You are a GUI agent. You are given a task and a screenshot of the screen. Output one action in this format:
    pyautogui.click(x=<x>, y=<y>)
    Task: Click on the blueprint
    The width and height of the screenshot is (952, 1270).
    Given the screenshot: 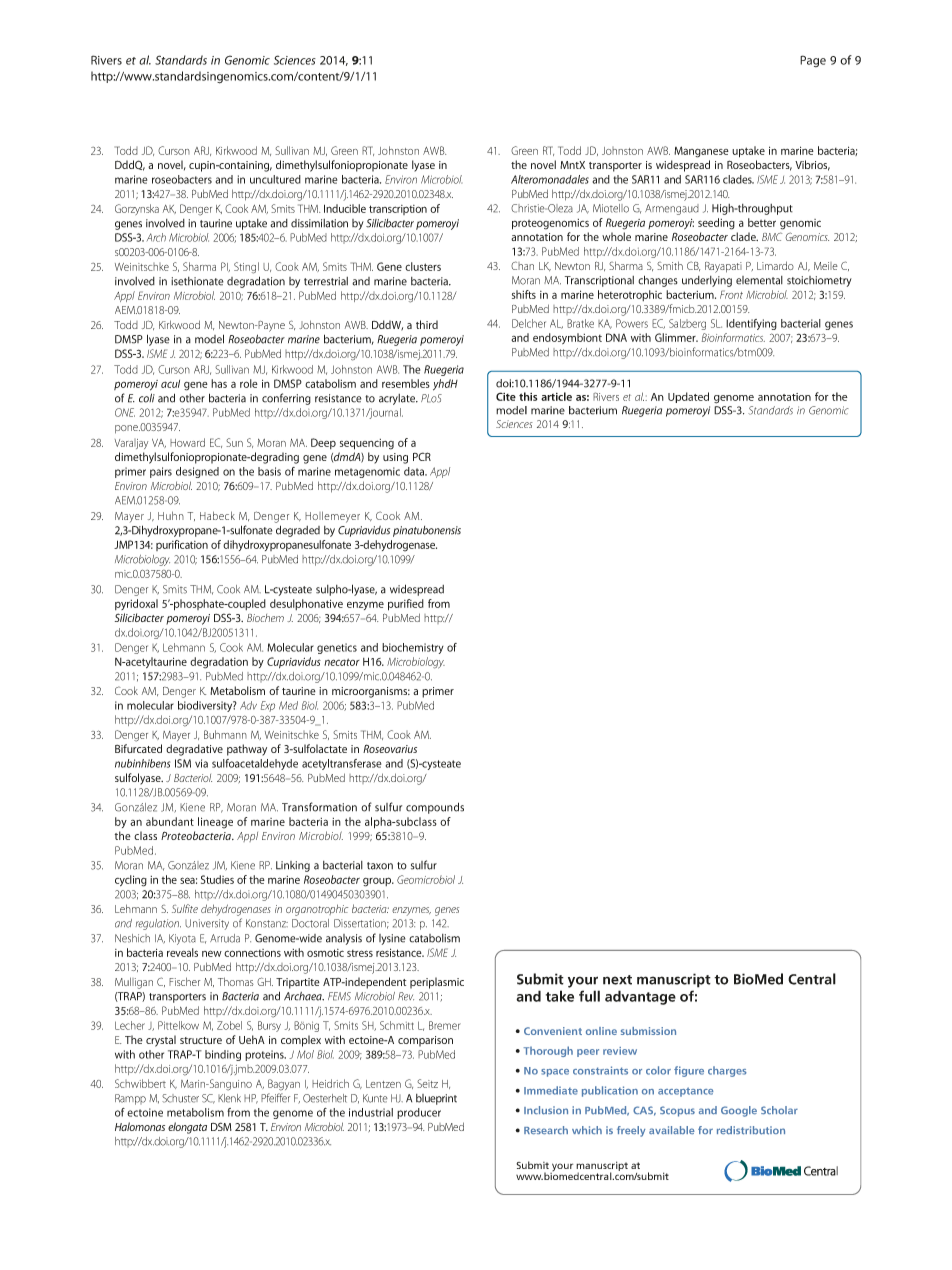 What is the action you would take?
    pyautogui.click(x=436, y=1099)
